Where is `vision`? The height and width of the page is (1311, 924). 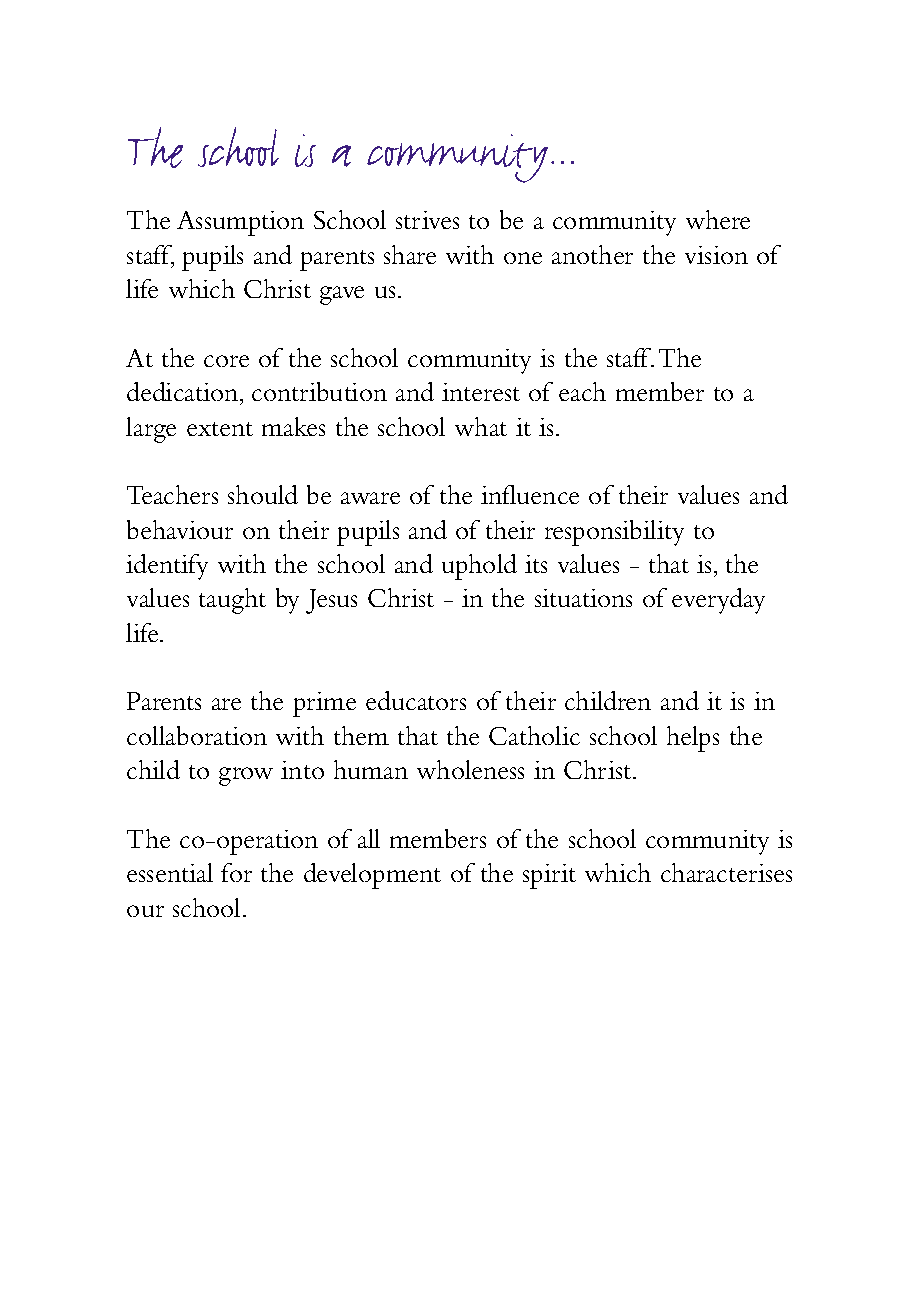
vision is located at coordinates (716, 255).
